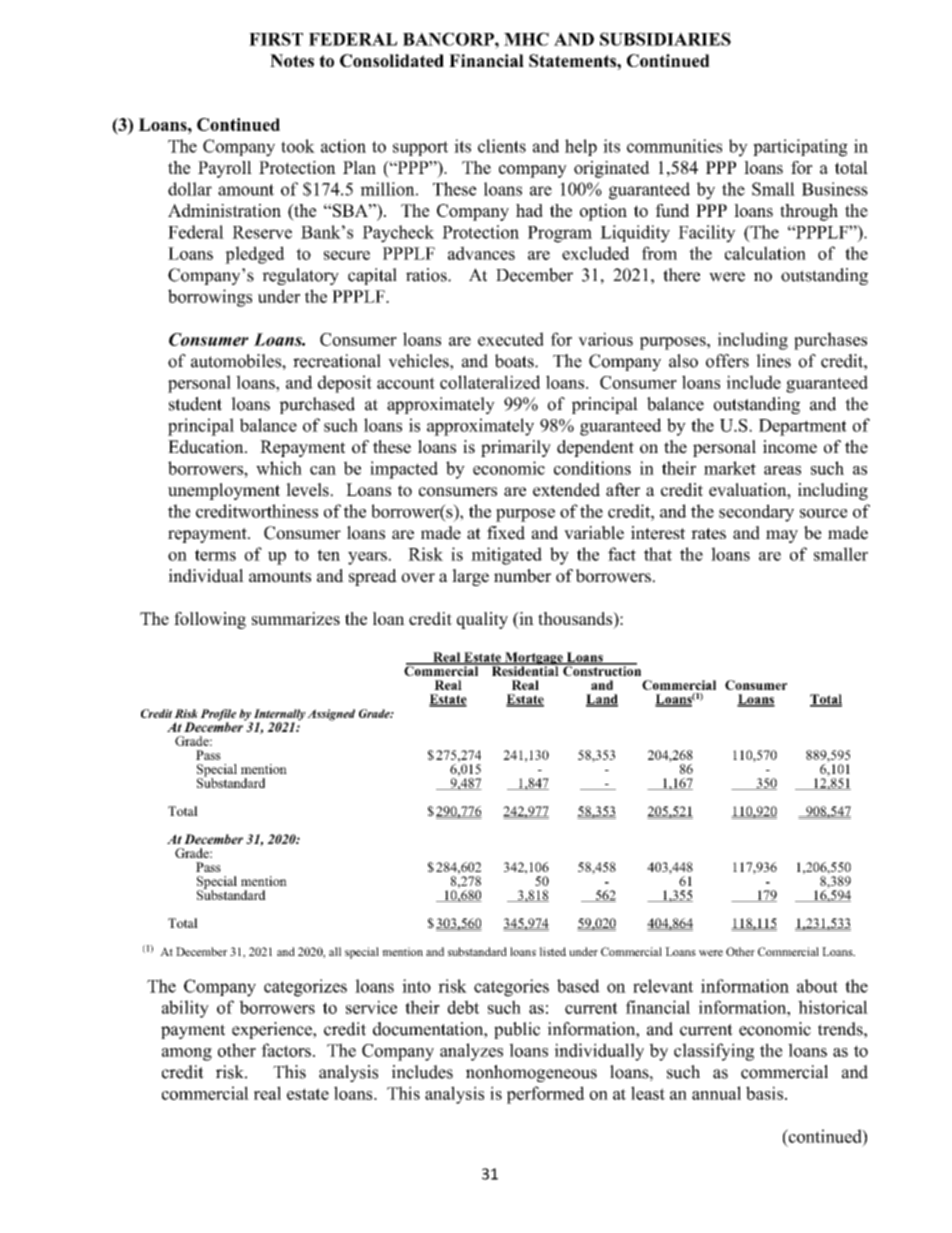  I want to click on may, so click(782, 536).
